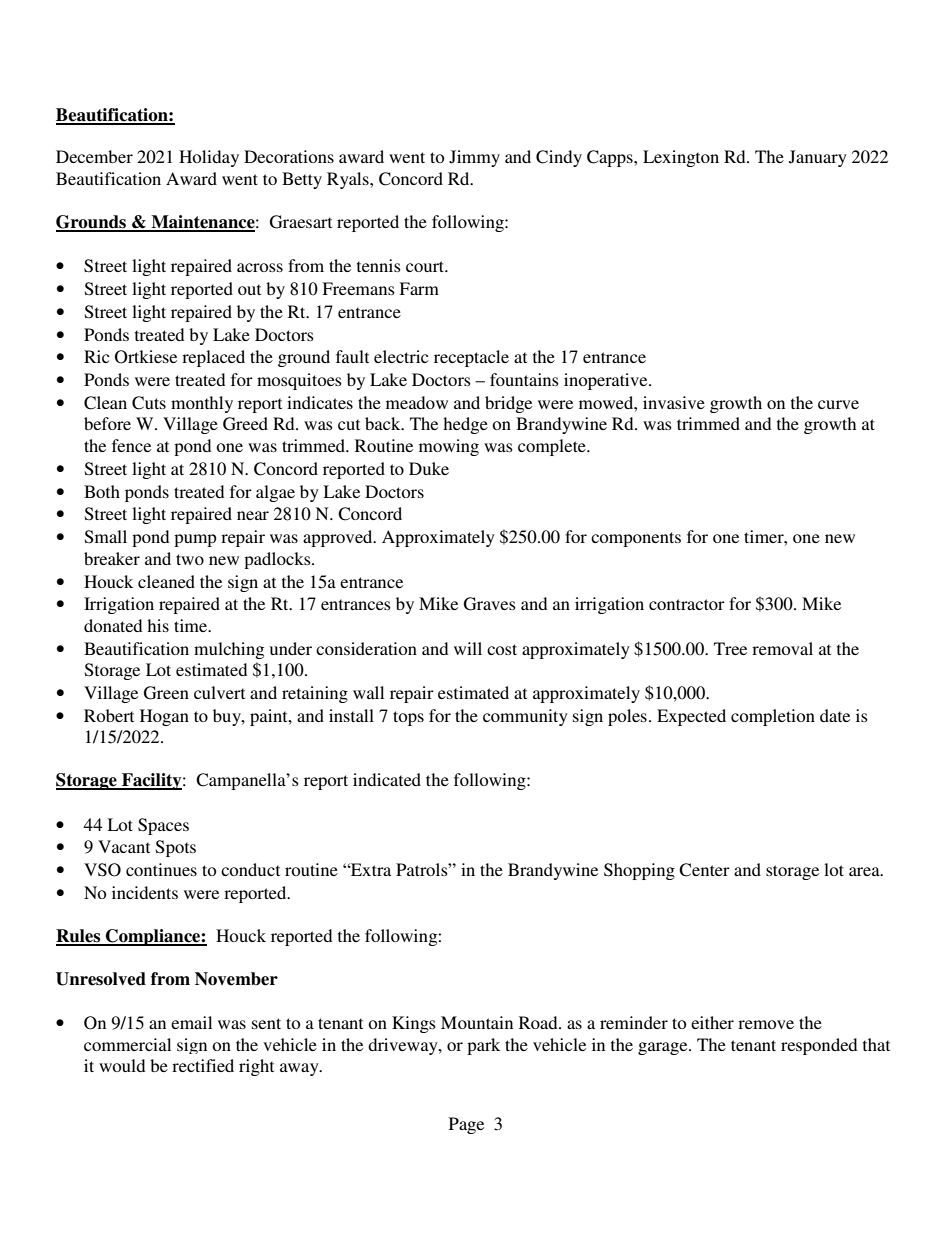  I want to click on Center, so click(704, 870).
